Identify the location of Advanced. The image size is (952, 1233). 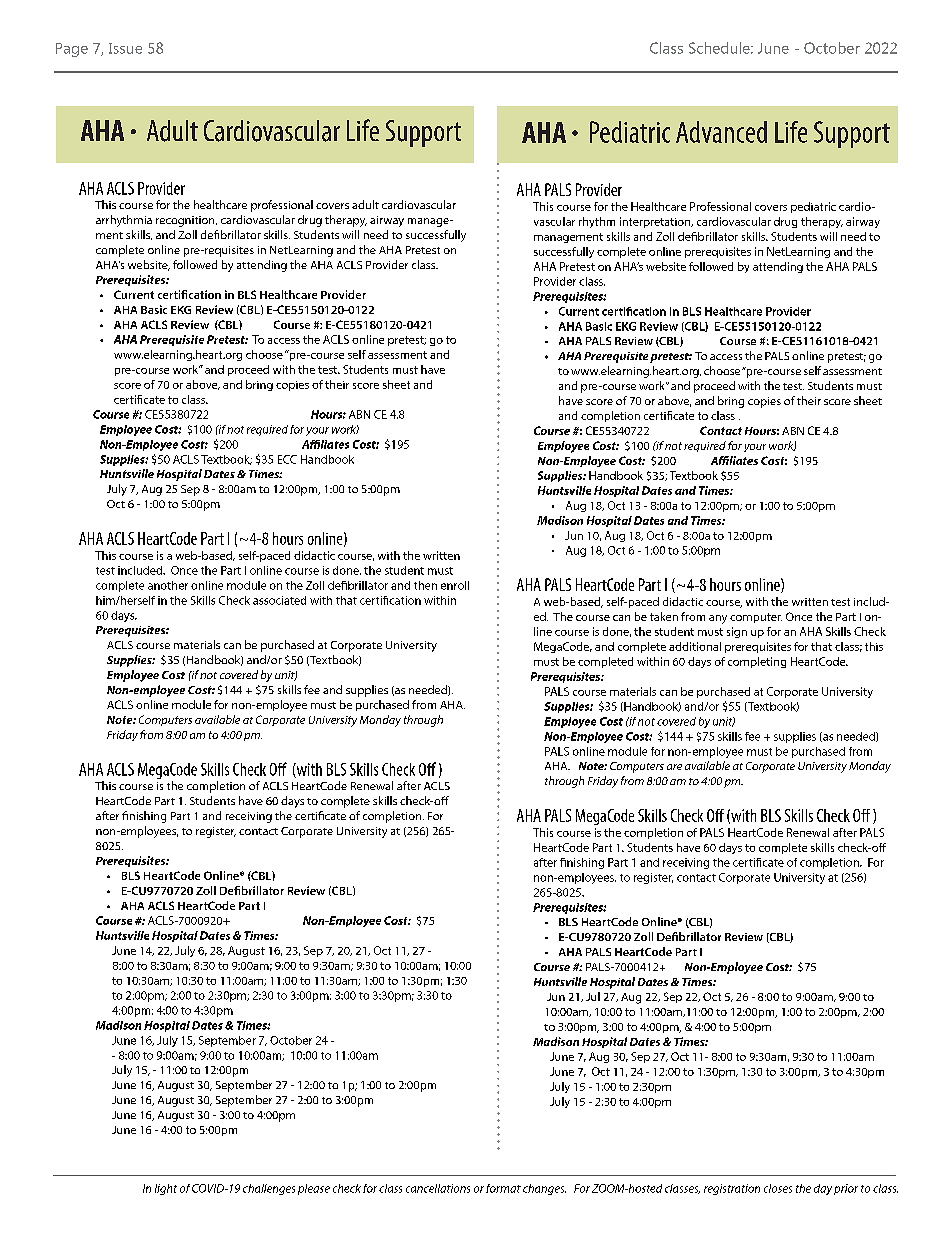
(721, 132).
